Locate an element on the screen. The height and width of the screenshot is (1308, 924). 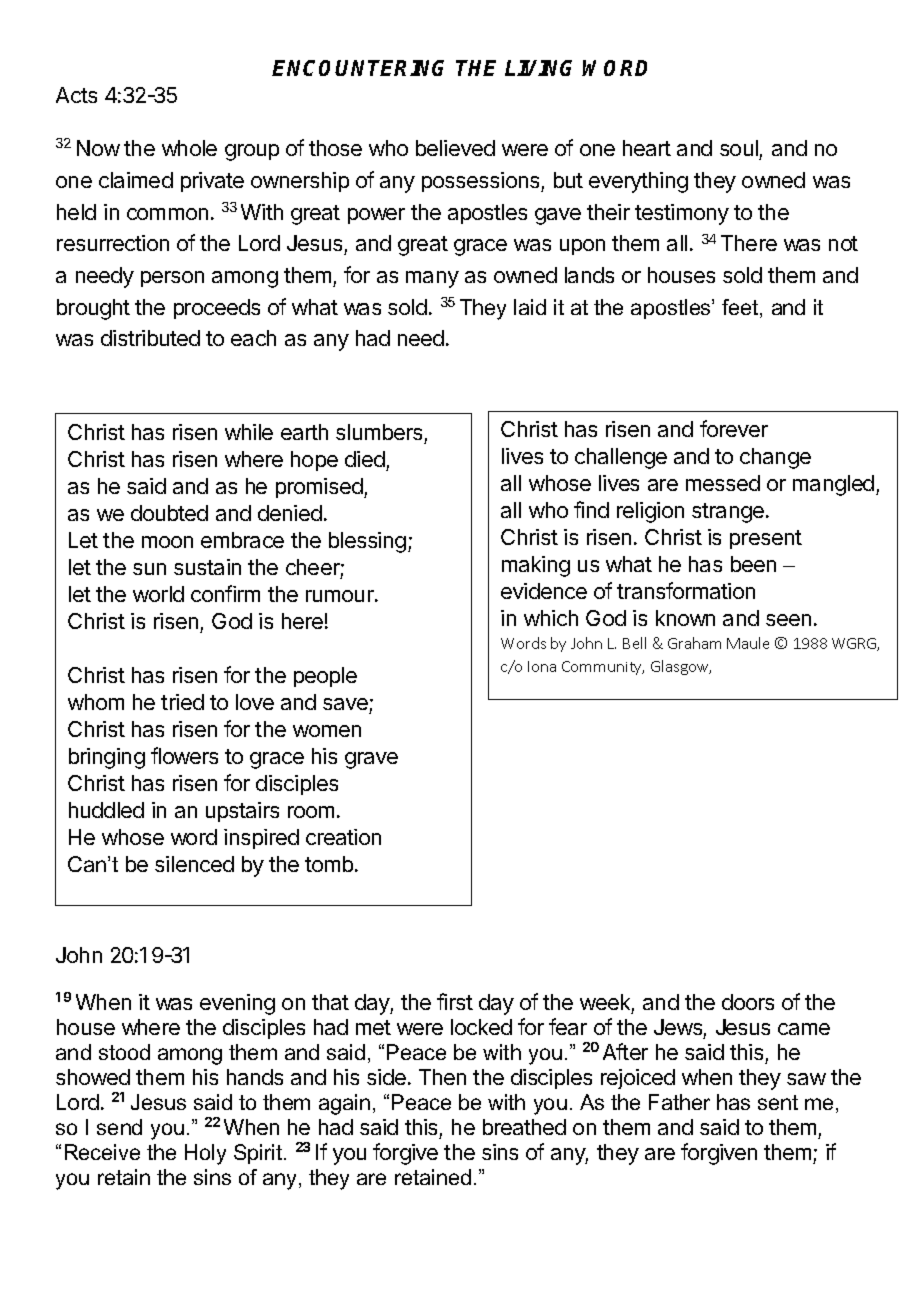
which is located at coordinates (551, 618).
